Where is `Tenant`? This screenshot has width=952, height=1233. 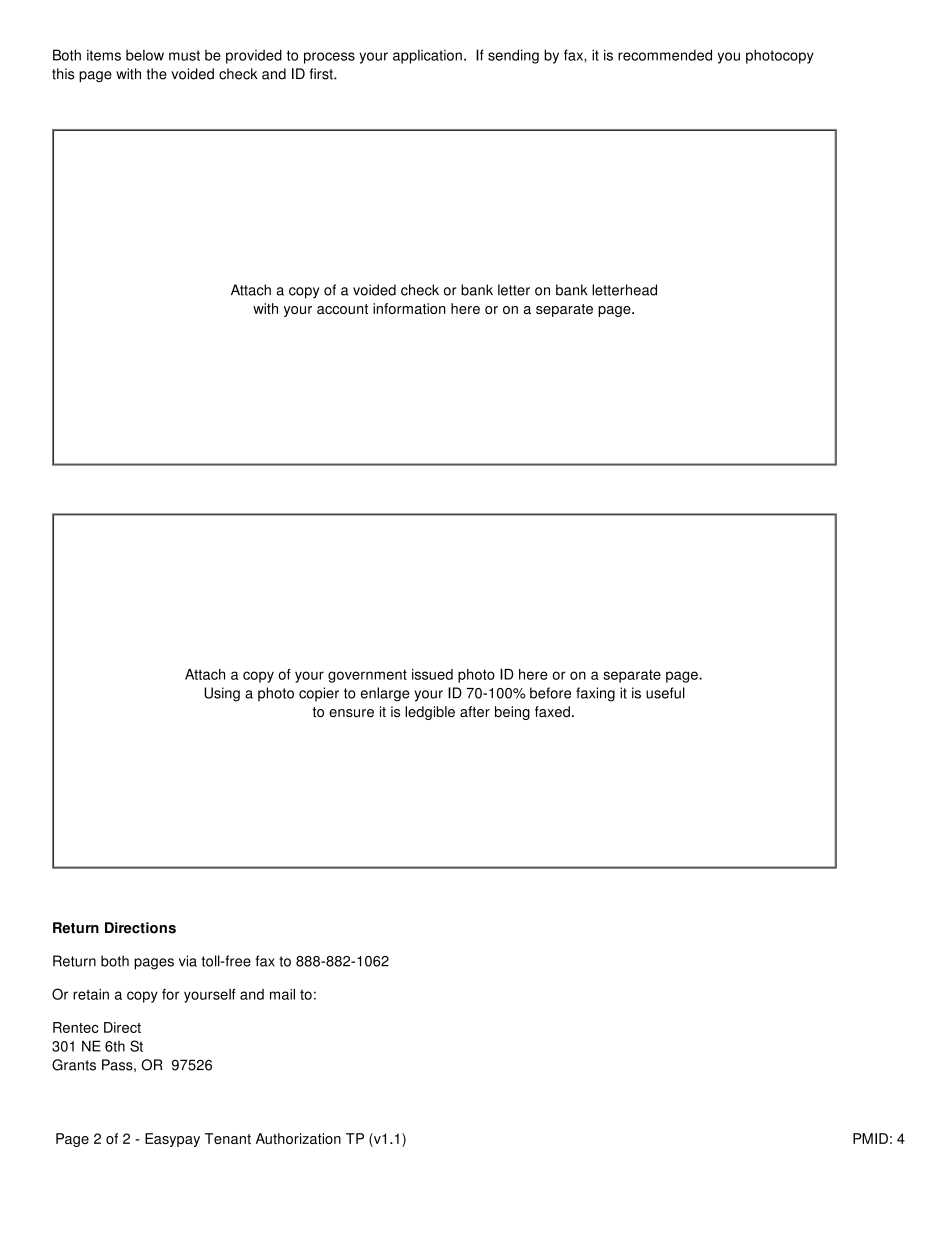 Tenant is located at coordinates (228, 1138).
